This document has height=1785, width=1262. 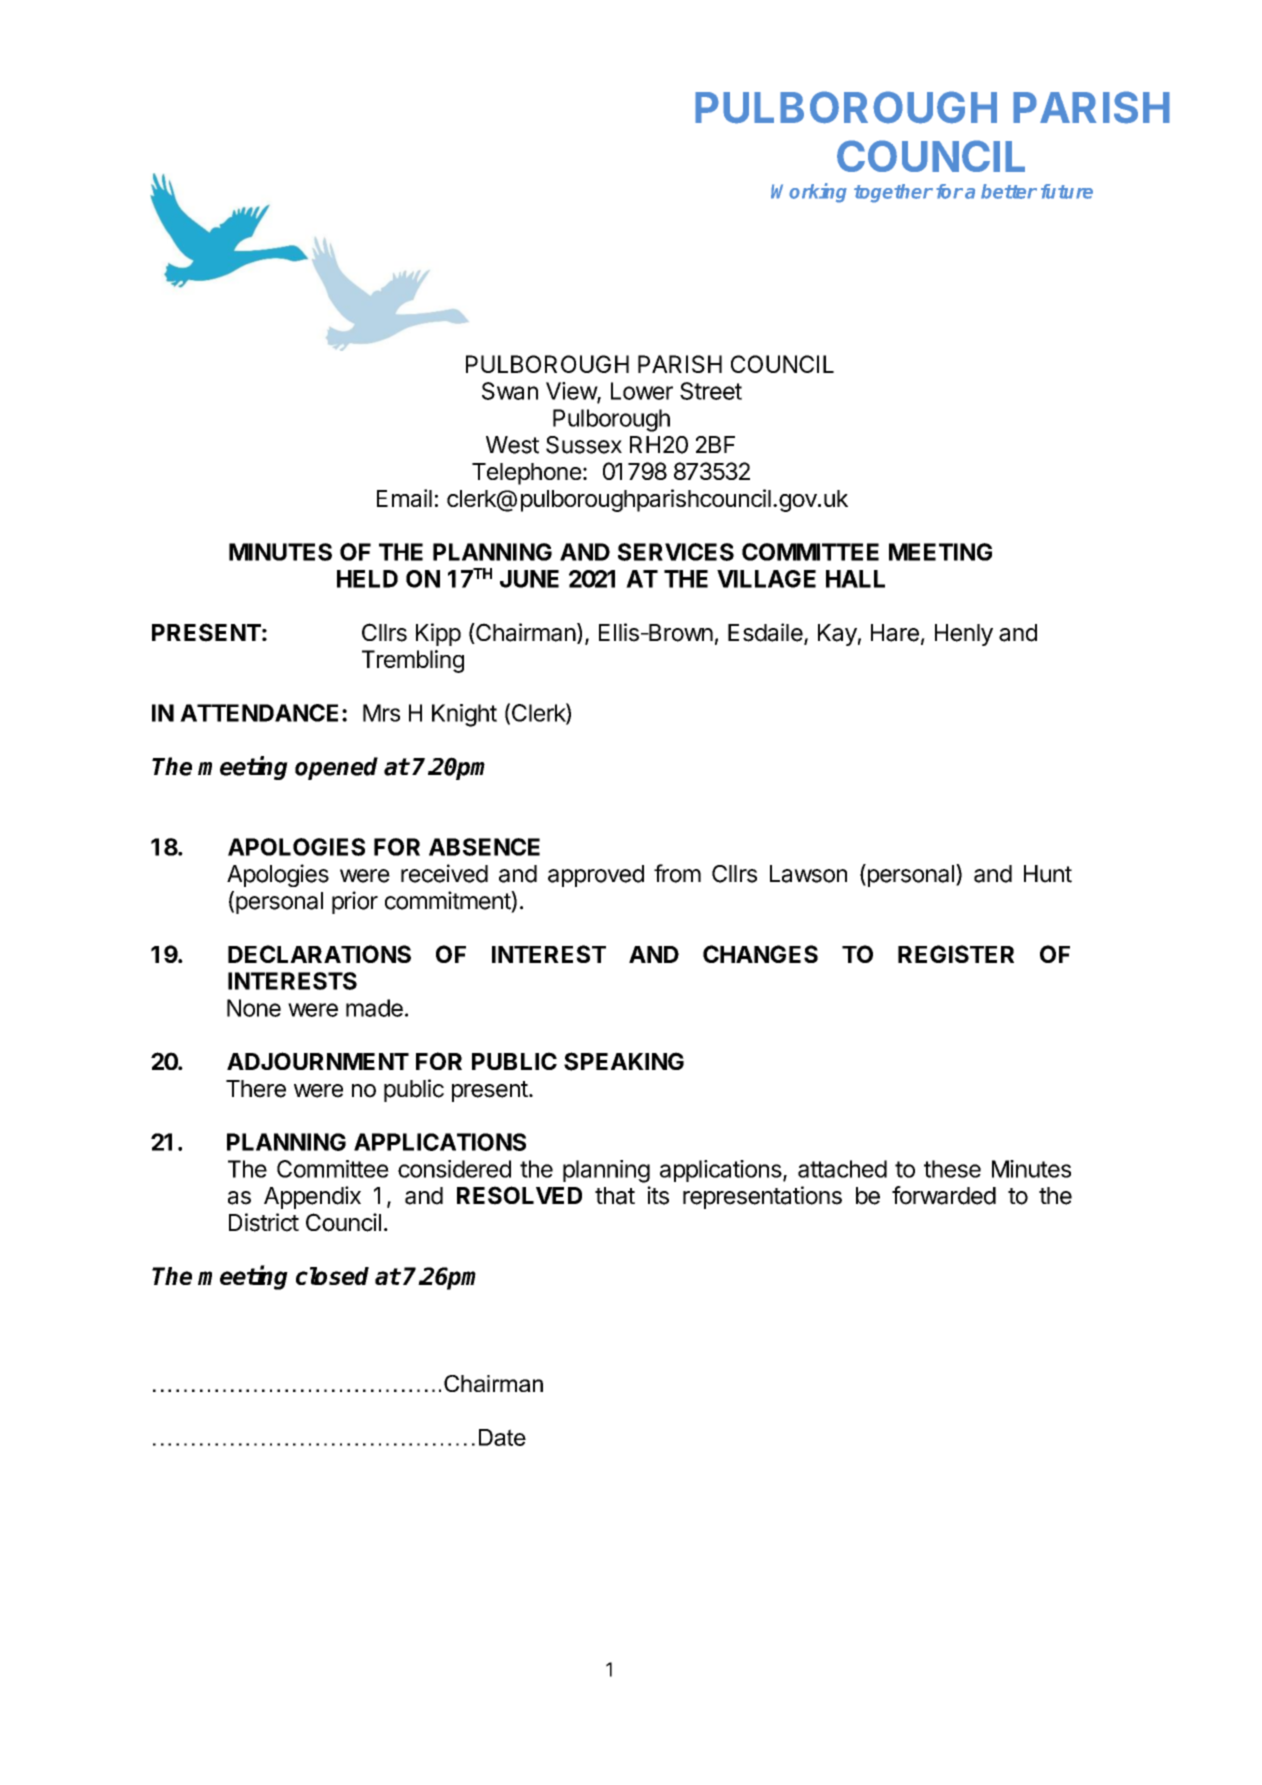 I want to click on SPEAKING, so click(x=624, y=1061).
